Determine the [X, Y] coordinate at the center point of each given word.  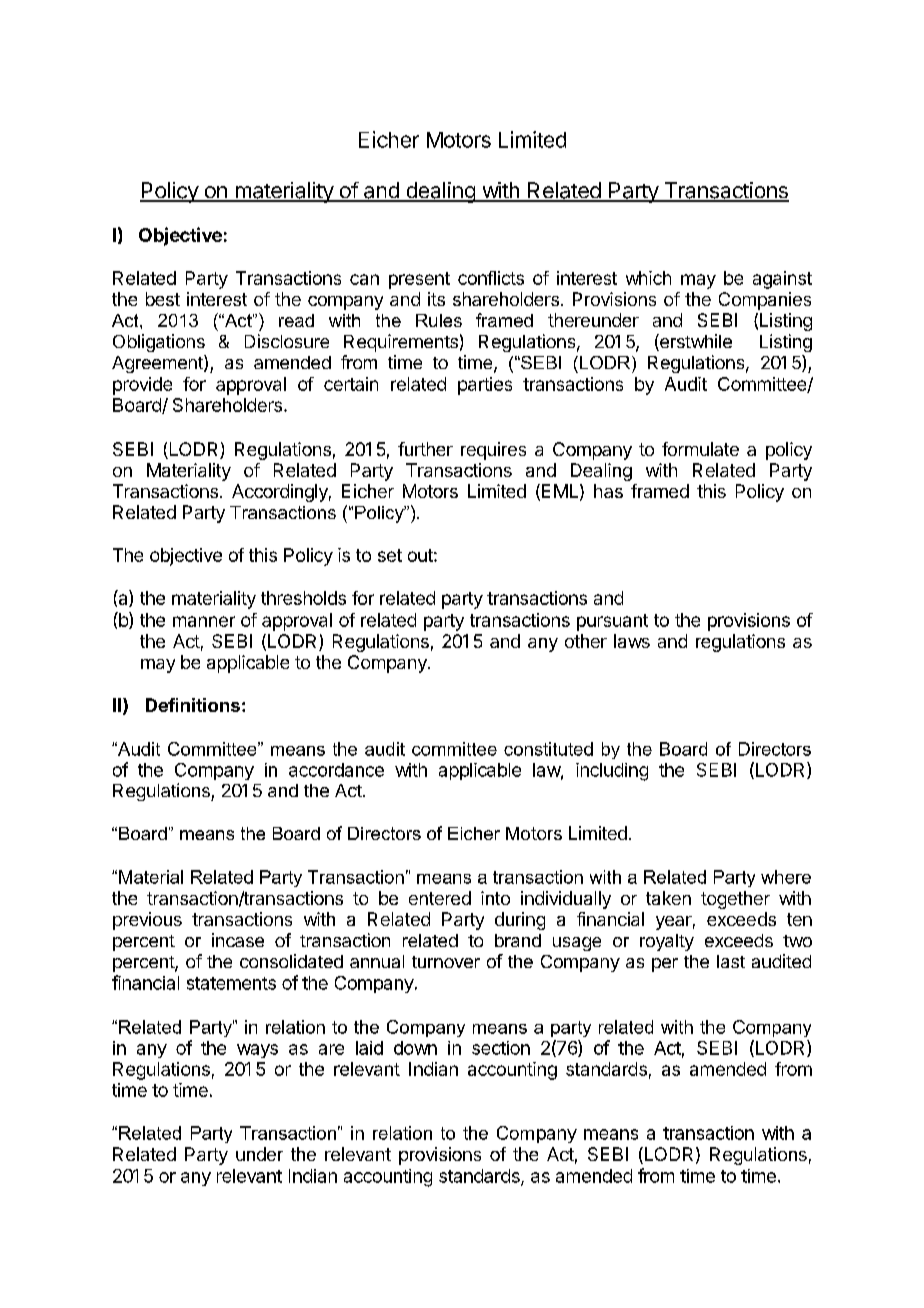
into [495, 898]
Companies [765, 301]
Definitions [193, 705]
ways [257, 1051]
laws [632, 641]
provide [142, 386]
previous [147, 921]
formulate [700, 449]
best [163, 299]
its [436, 299]
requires [493, 451]
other [586, 641]
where [786, 877]
